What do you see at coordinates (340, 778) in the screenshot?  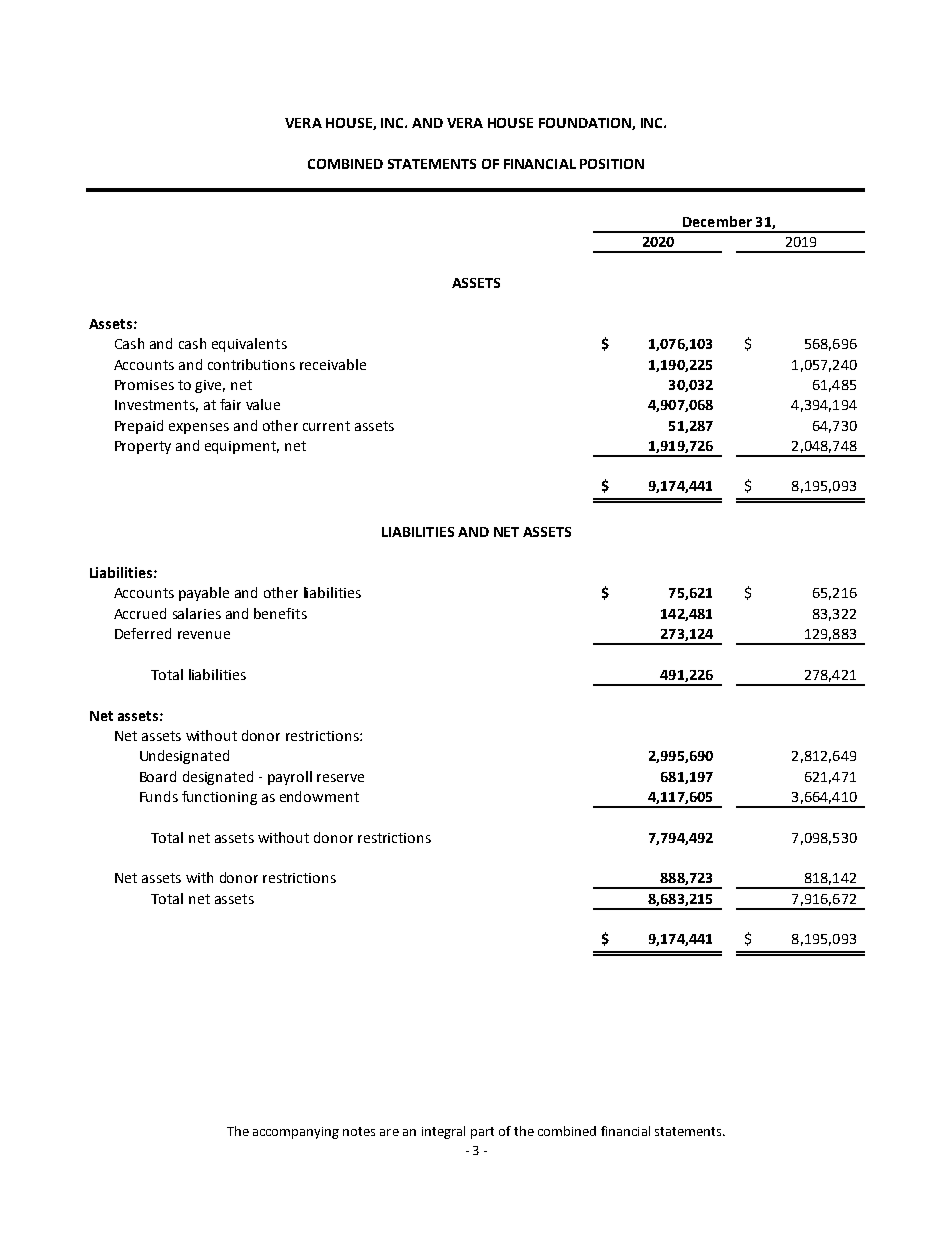 I see `reserve` at bounding box center [340, 778].
